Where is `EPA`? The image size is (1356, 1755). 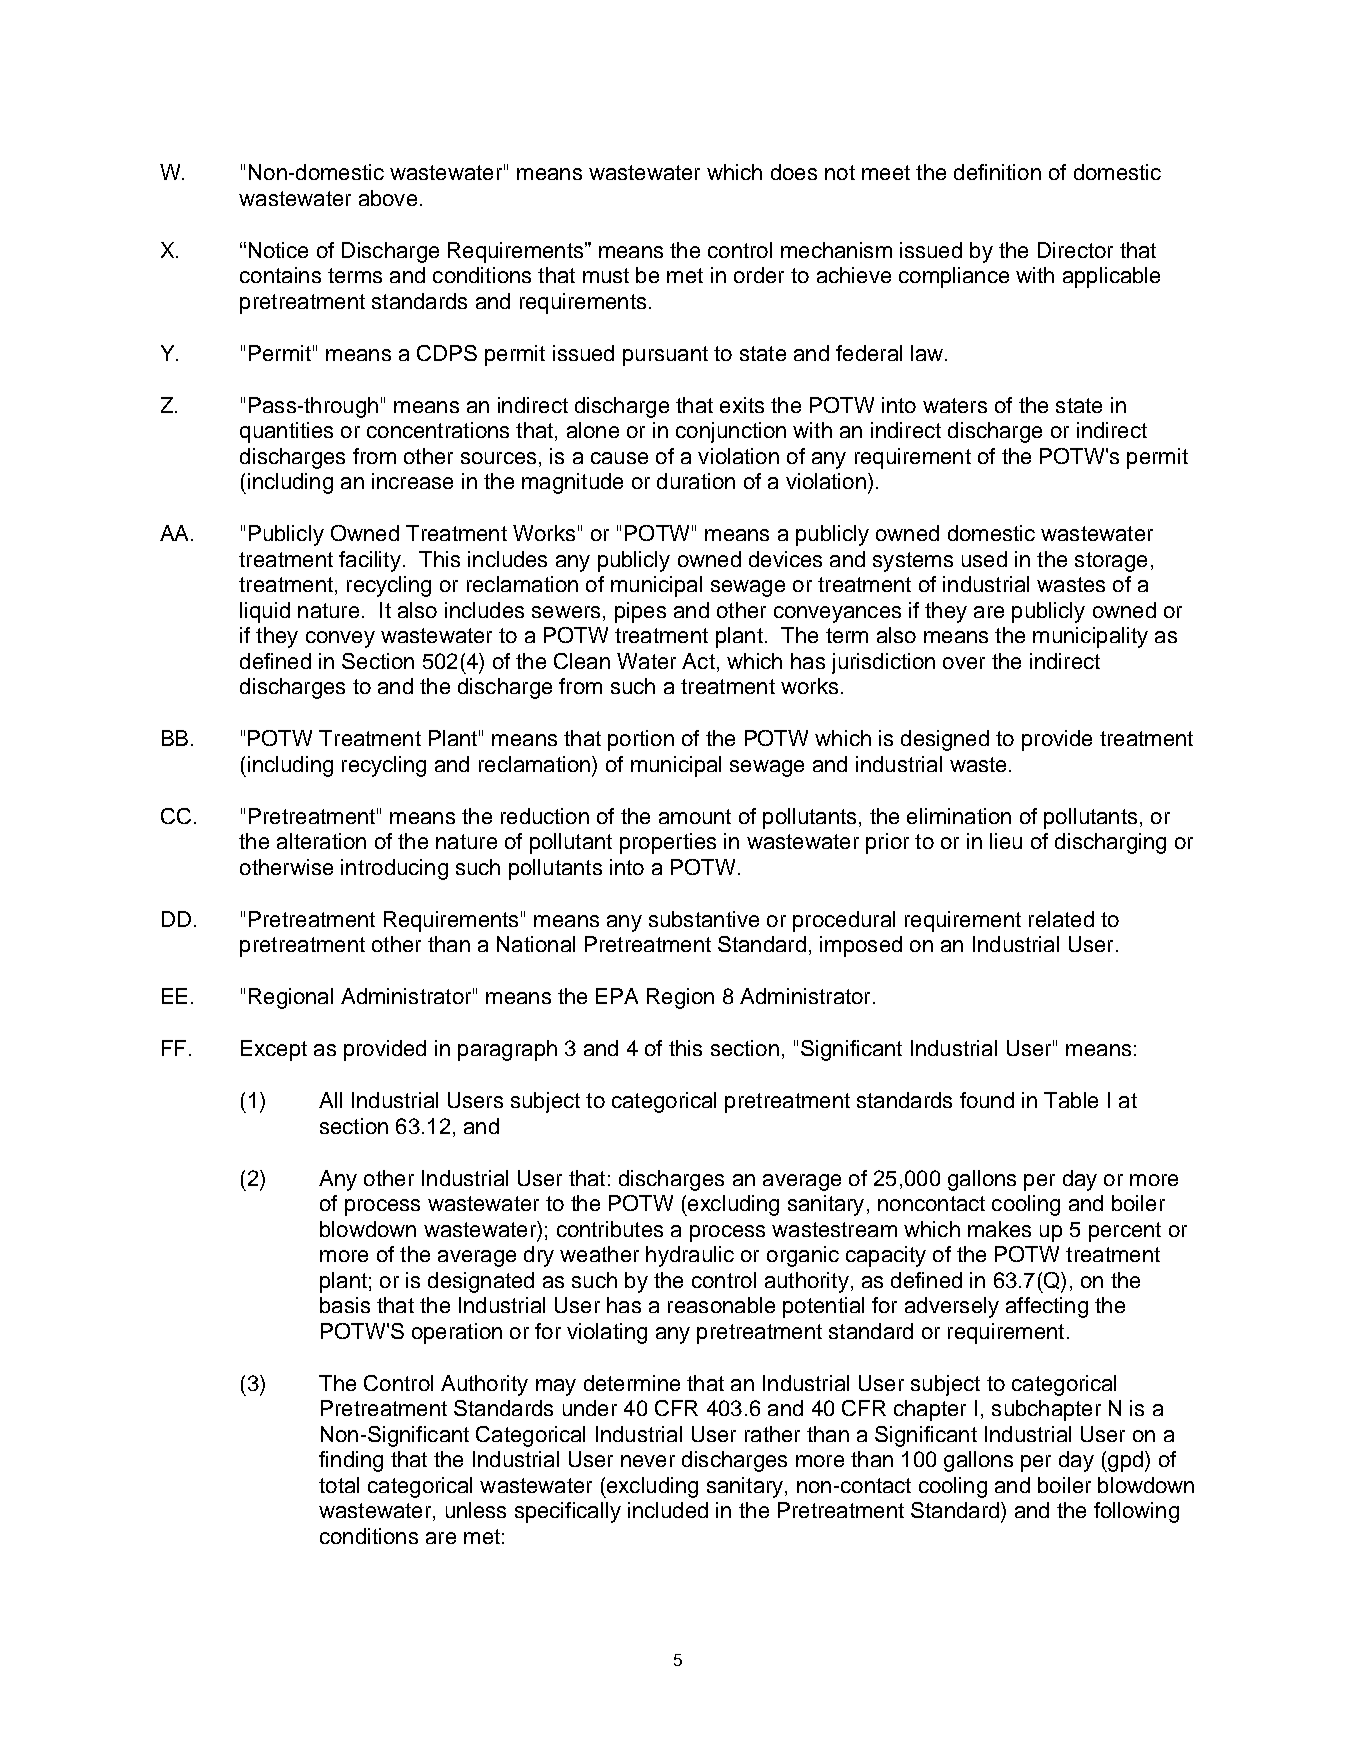
EPA is located at coordinates (617, 996).
